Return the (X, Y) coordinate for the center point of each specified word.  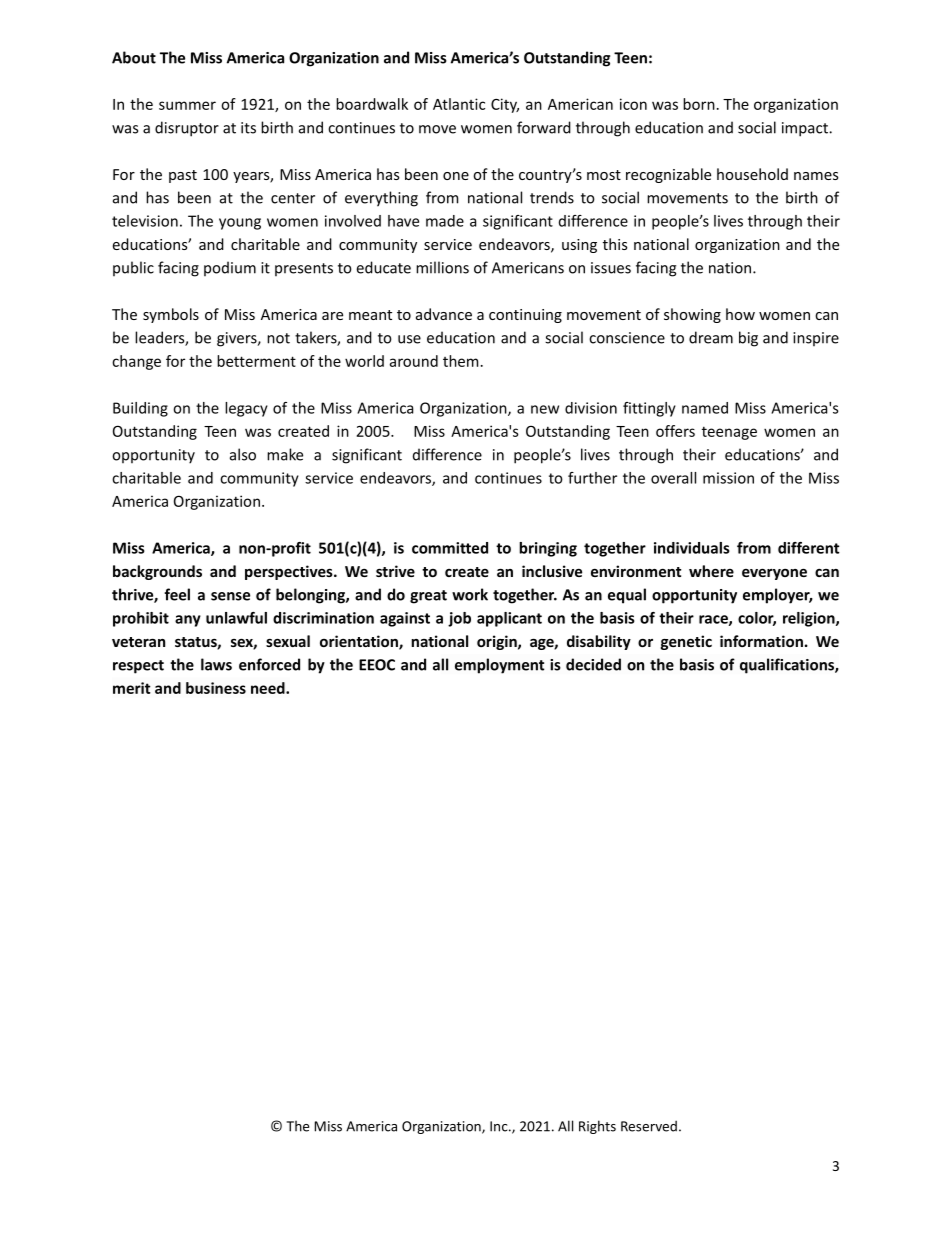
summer (187, 105)
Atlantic (459, 104)
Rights (597, 1127)
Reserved (649, 1126)
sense (230, 596)
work (470, 594)
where (711, 571)
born (699, 104)
